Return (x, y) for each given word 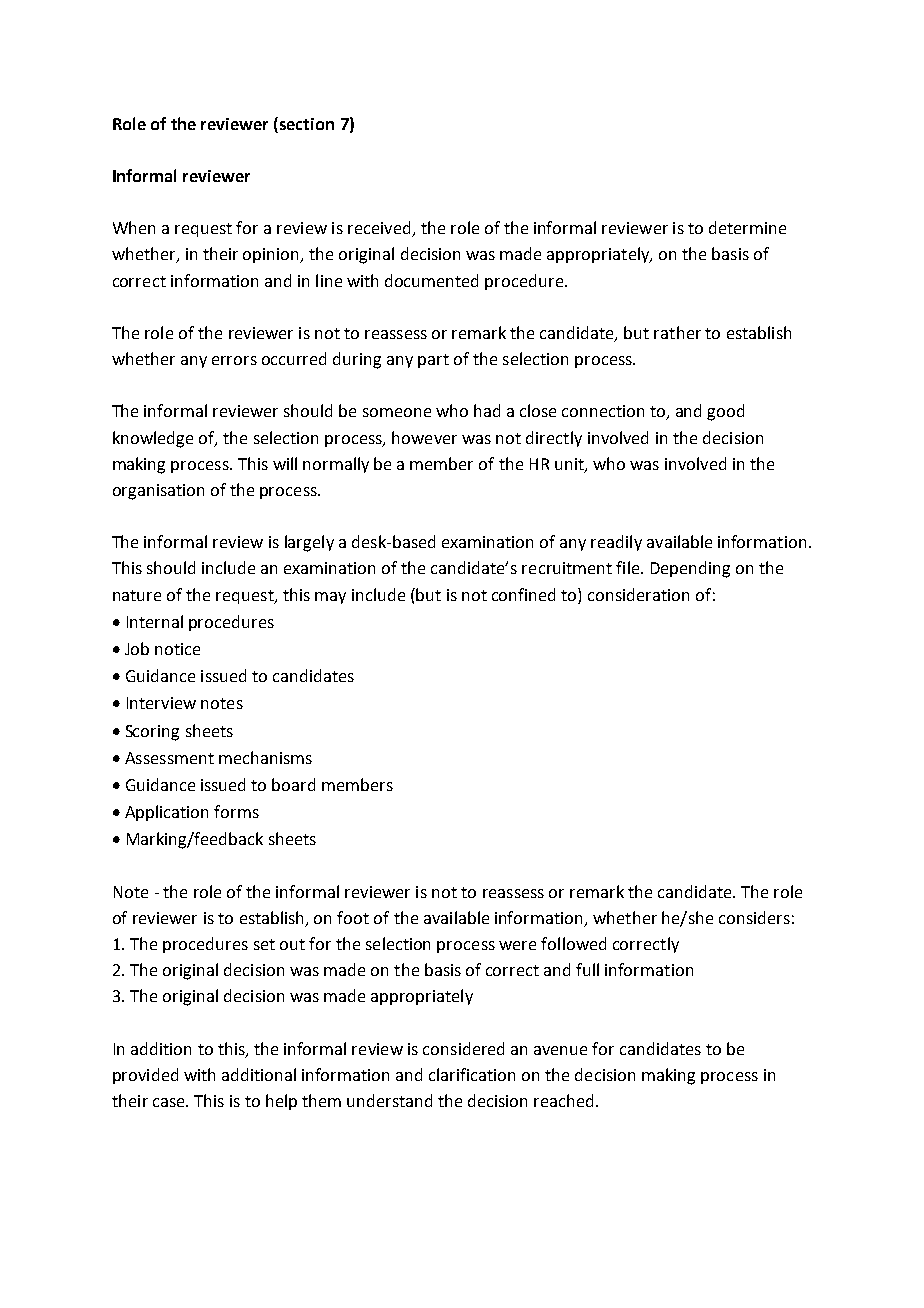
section (307, 124)
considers (754, 917)
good (725, 412)
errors (234, 360)
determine (747, 227)
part (433, 361)
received (380, 229)
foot (353, 917)
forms (236, 811)
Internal (155, 621)
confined (523, 594)
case (170, 1102)
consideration (638, 594)
